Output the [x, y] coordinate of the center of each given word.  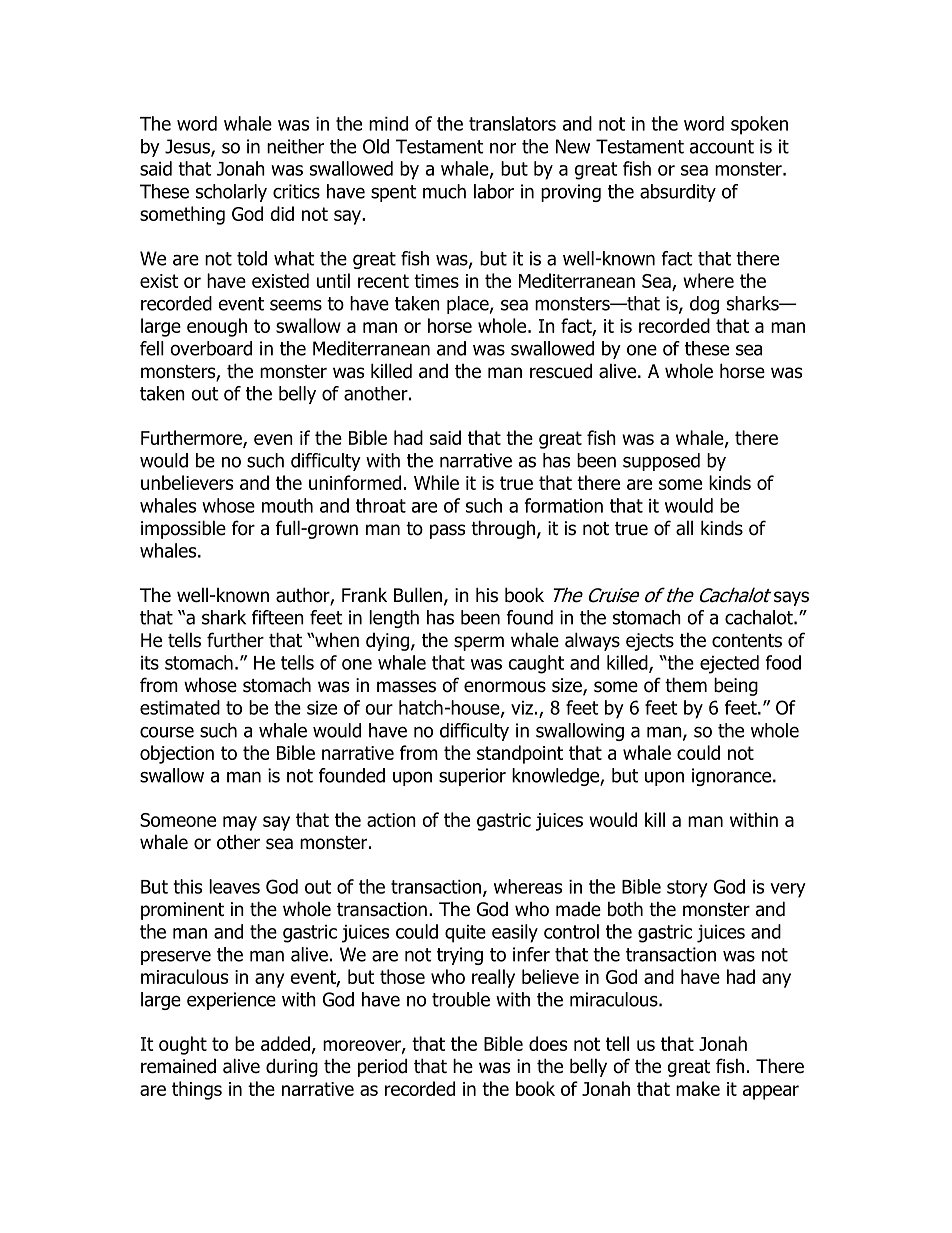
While [436, 482]
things [197, 1090]
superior [472, 777]
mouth [287, 505]
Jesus [188, 147]
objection [177, 754]
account [722, 147]
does [548, 1043]
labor [494, 191]
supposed [661, 462]
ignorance [731, 777]
